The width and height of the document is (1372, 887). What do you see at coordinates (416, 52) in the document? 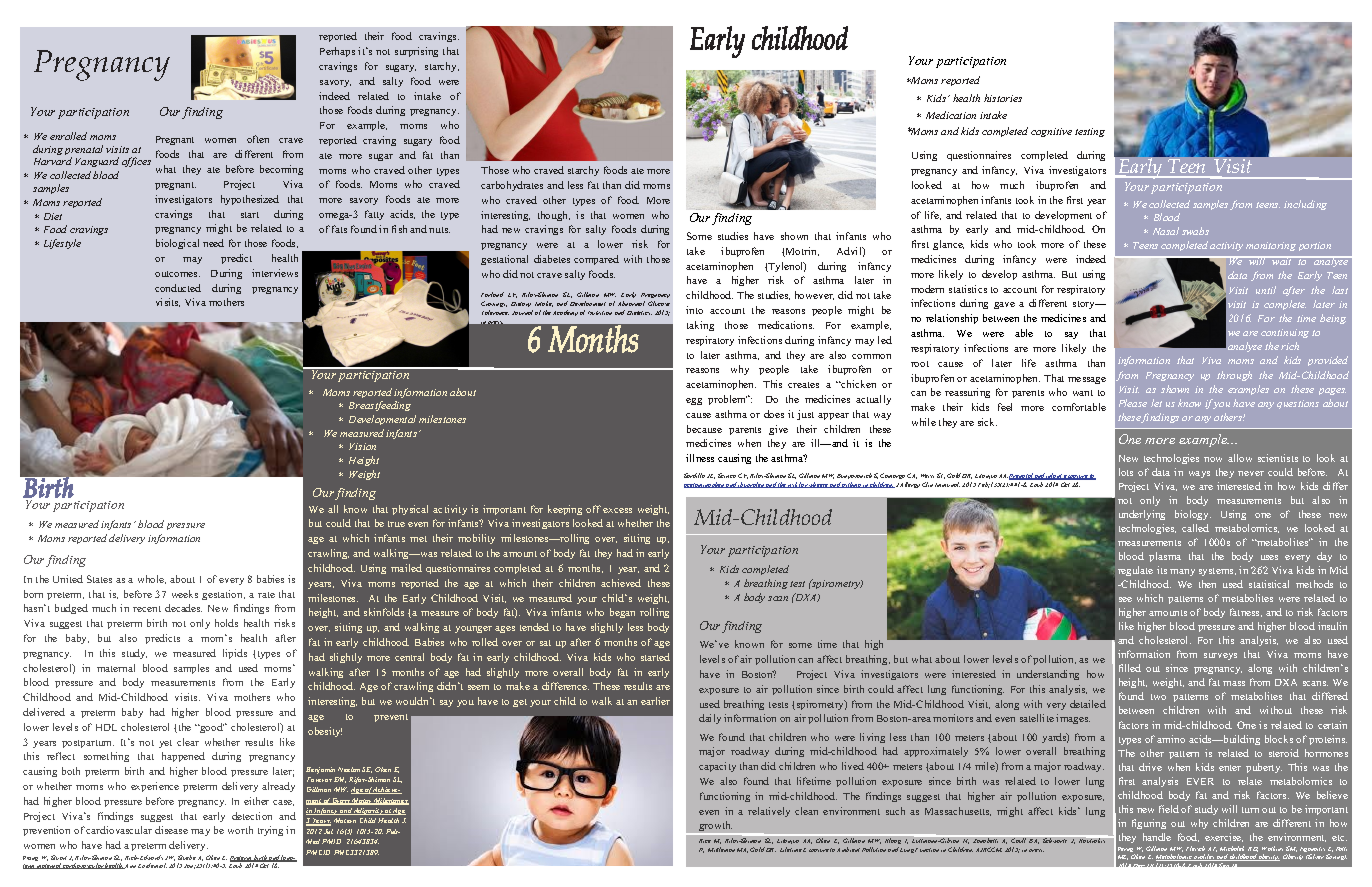
I see `surprising` at bounding box center [416, 52].
